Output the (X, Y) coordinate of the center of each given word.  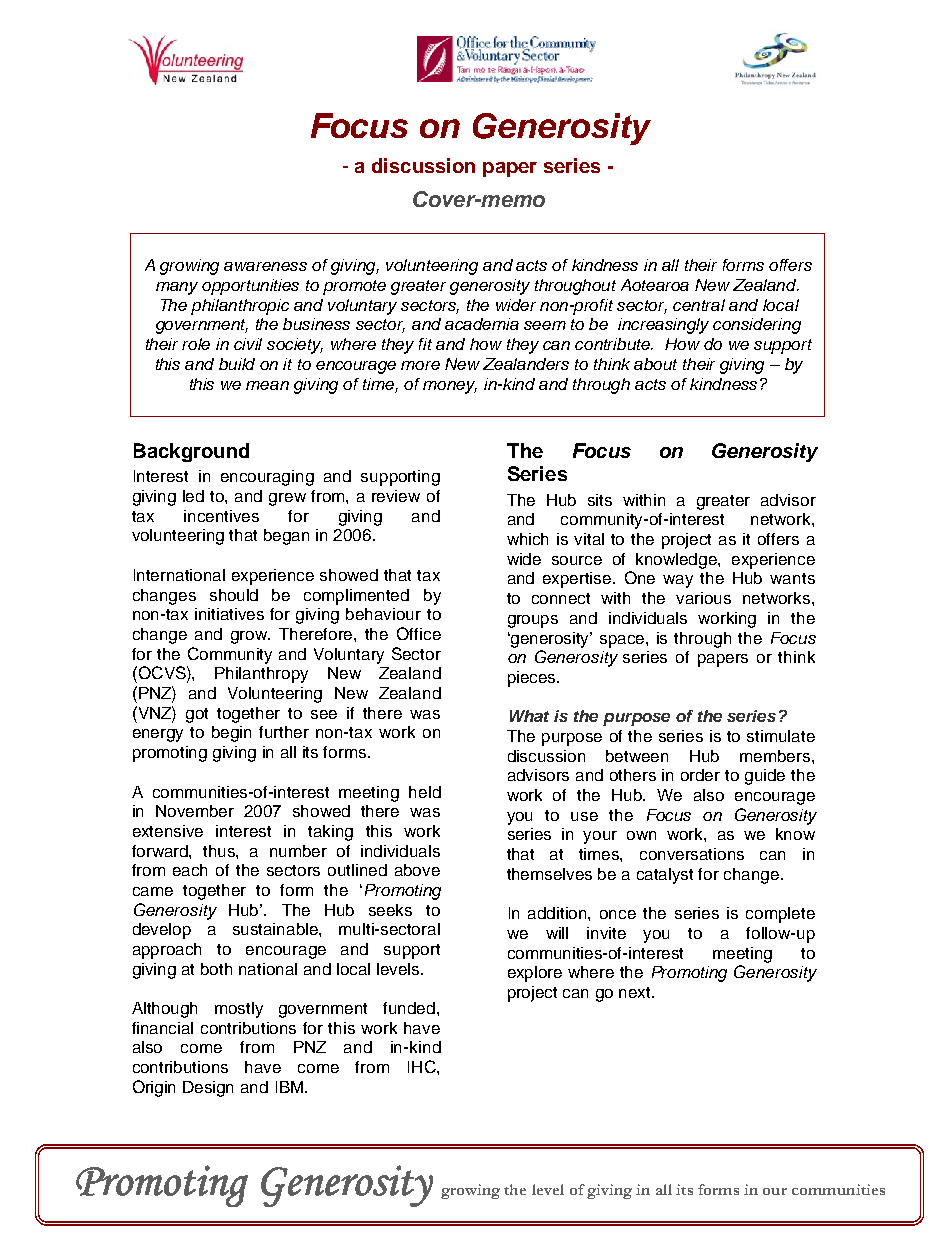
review (396, 496)
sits (600, 500)
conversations (692, 854)
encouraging (267, 478)
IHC (423, 1066)
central (699, 305)
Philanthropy (261, 675)
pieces (533, 679)
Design (208, 1089)
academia (482, 324)
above (417, 870)
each (190, 870)
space (623, 641)
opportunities (250, 287)
